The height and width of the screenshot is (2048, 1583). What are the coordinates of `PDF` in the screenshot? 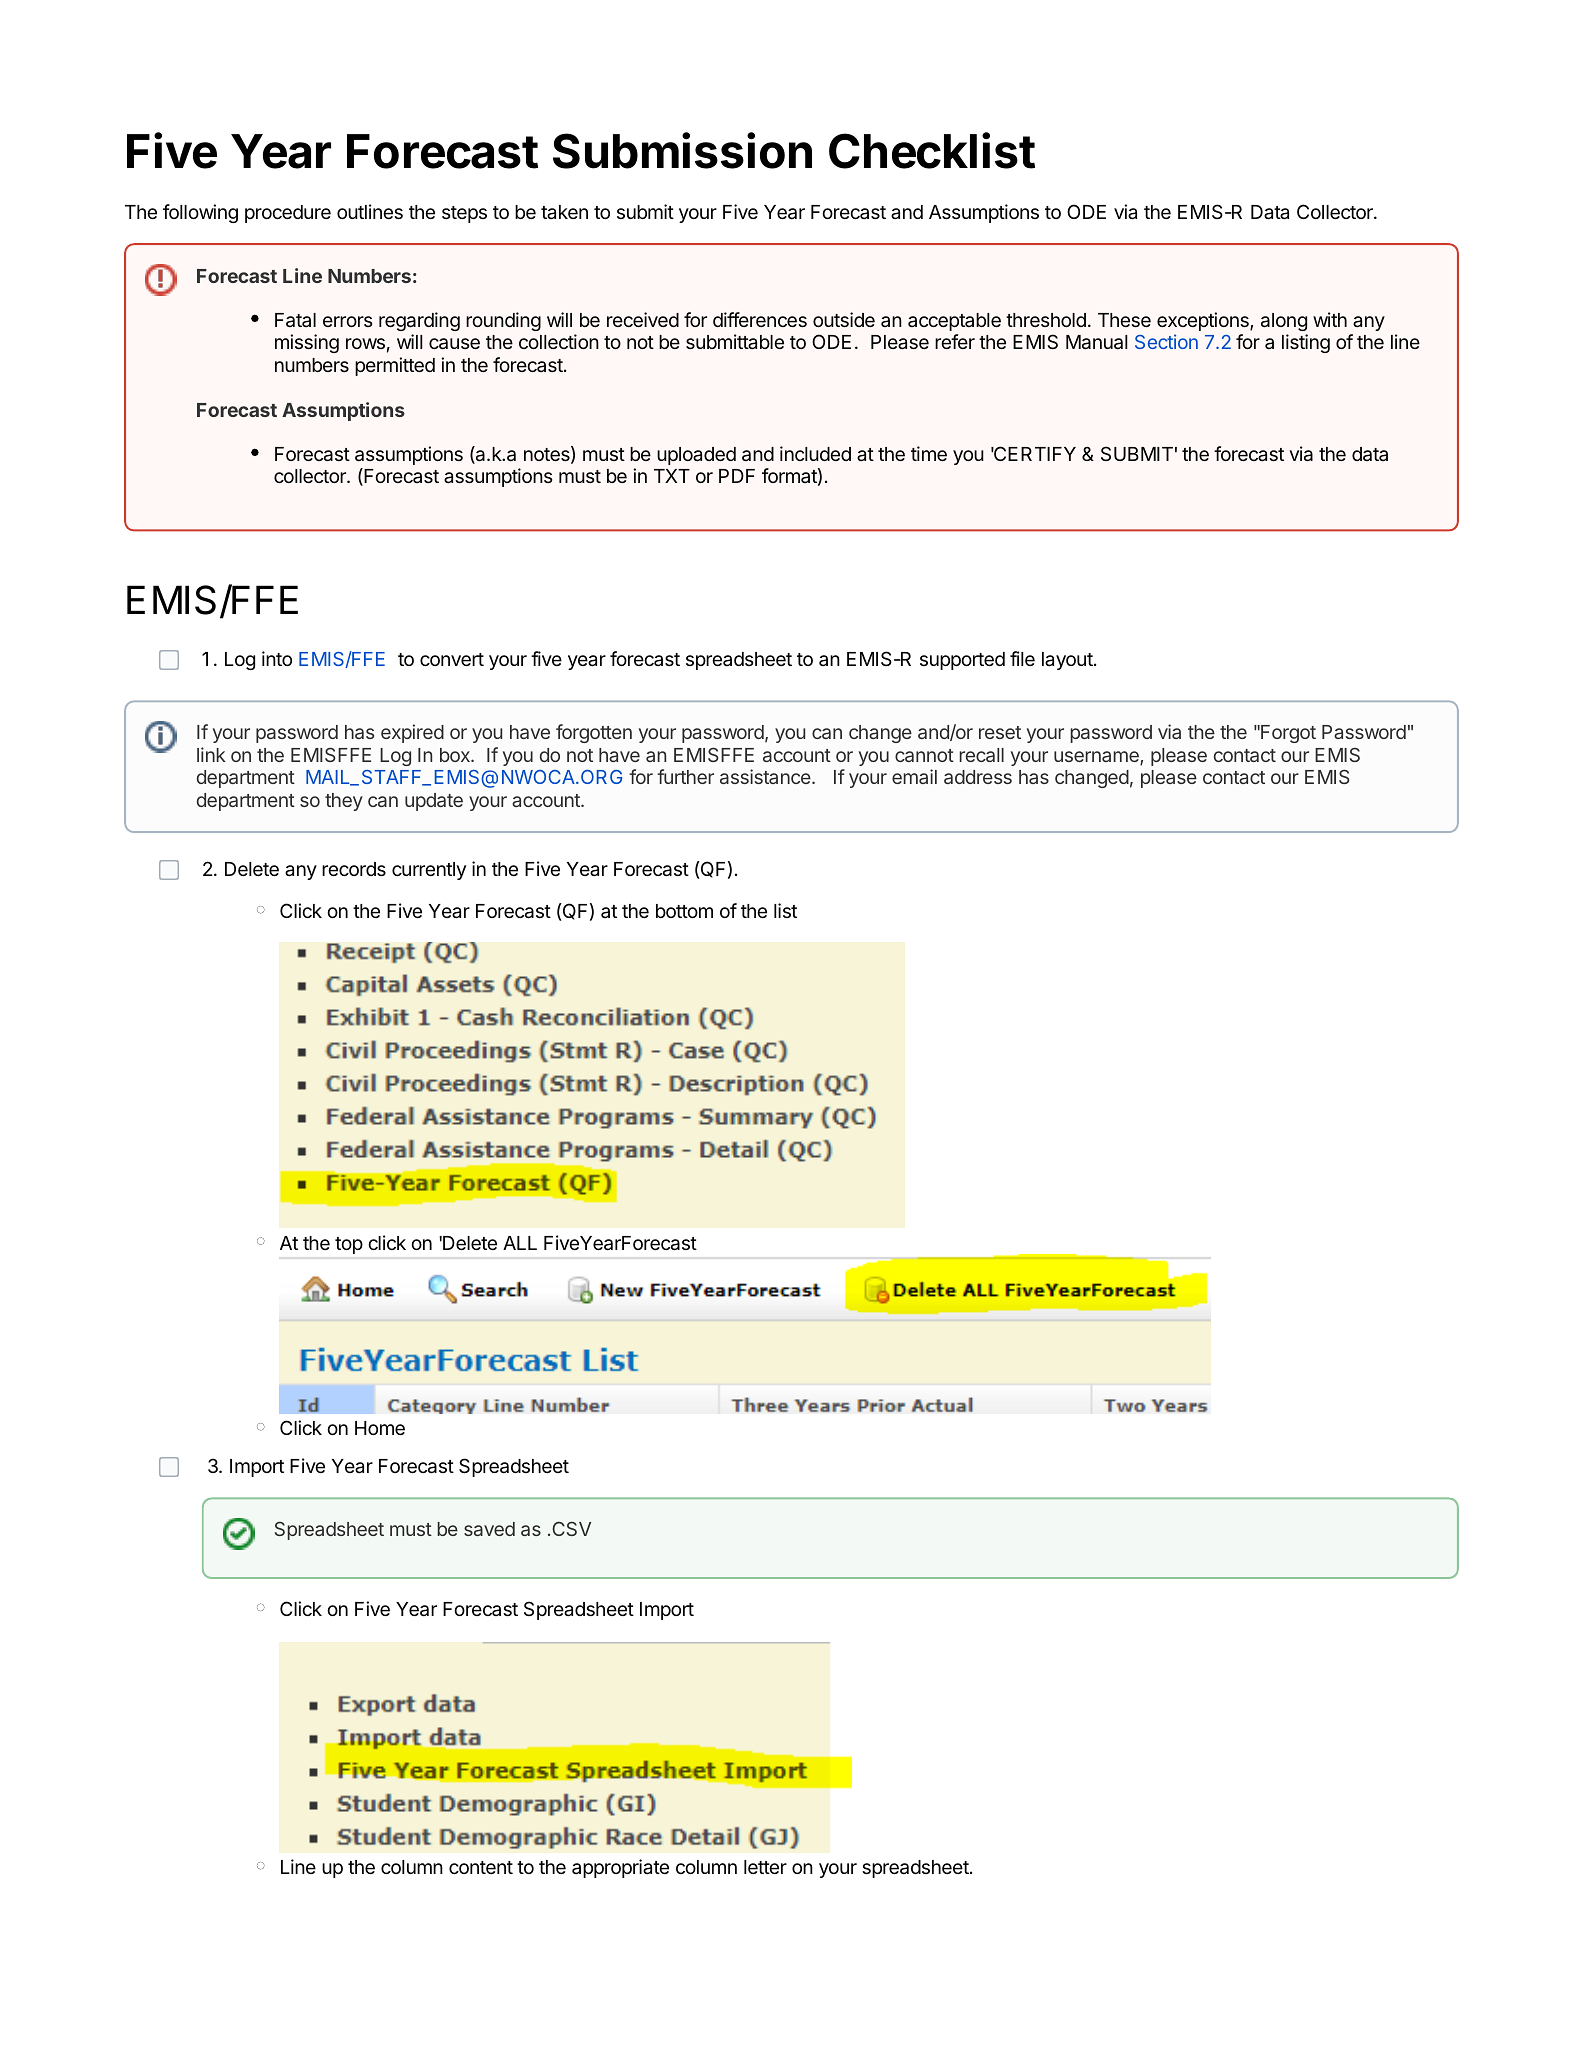 It's located at (737, 476).
